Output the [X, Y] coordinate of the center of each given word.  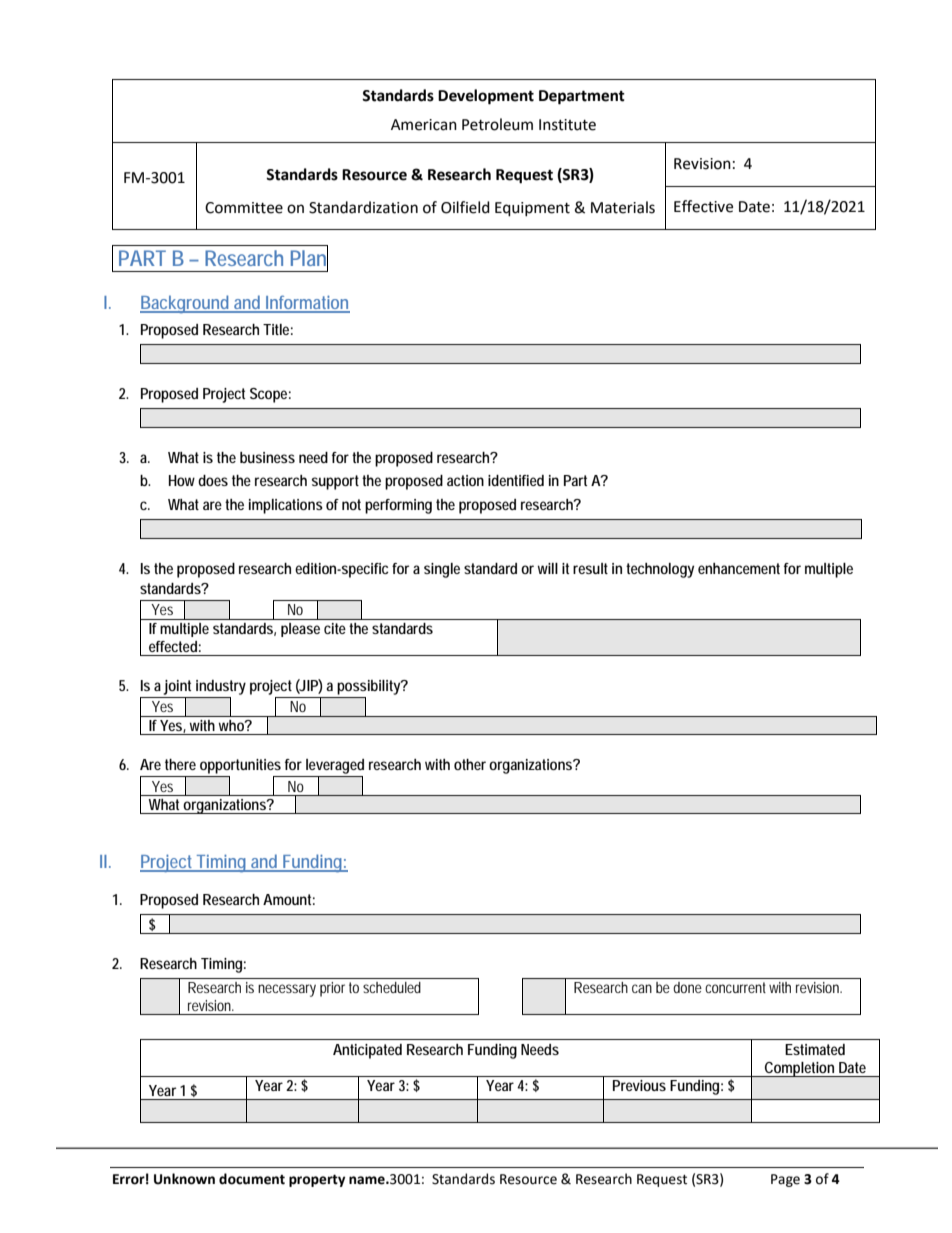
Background [186, 304]
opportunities [240, 766]
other [470, 764]
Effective [703, 206]
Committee [244, 208]
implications [286, 506]
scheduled [392, 987]
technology [660, 570]
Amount [289, 899]
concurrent [737, 987]
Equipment [532, 209]
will [548, 568]
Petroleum [497, 124]
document [252, 1179]
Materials [623, 207]
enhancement [739, 568]
